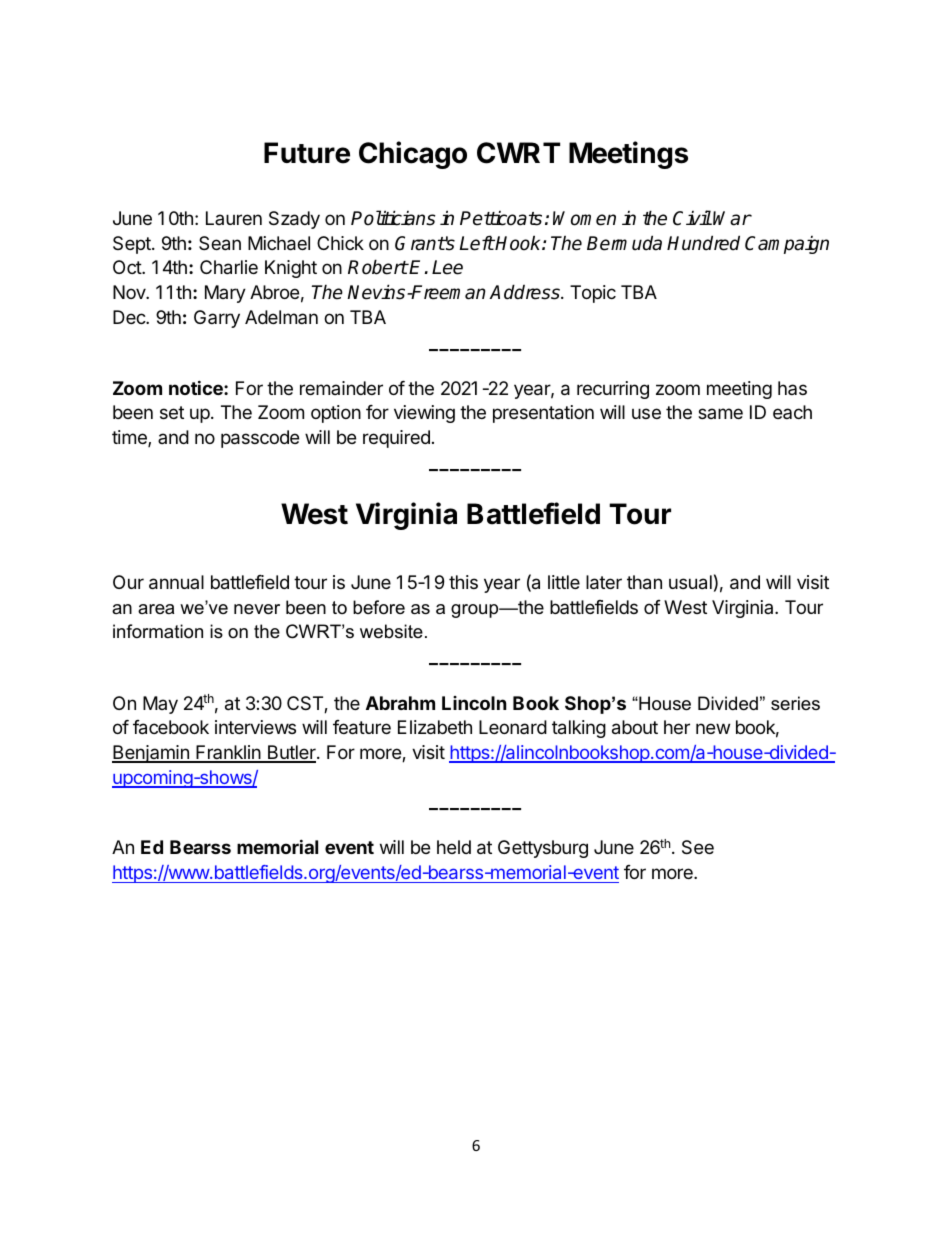  Describe the element at coordinates (593, 294) in the screenshot. I see `Topic` at that location.
